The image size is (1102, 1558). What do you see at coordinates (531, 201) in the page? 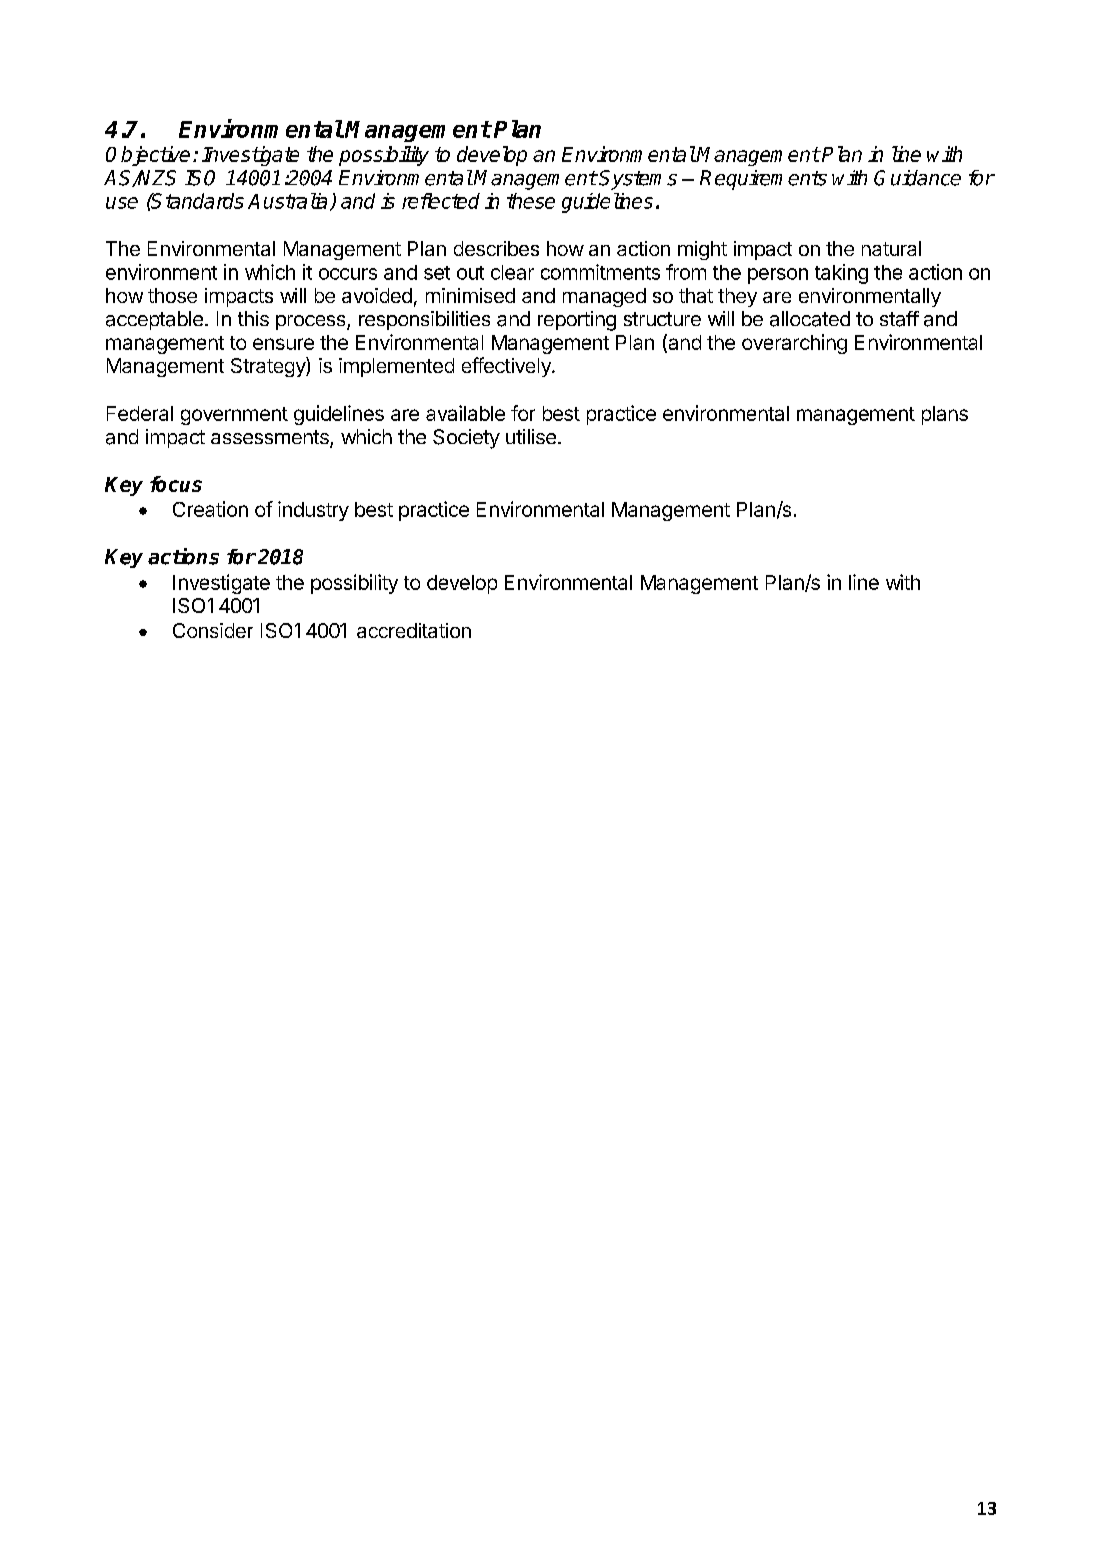
I see `these` at bounding box center [531, 201].
